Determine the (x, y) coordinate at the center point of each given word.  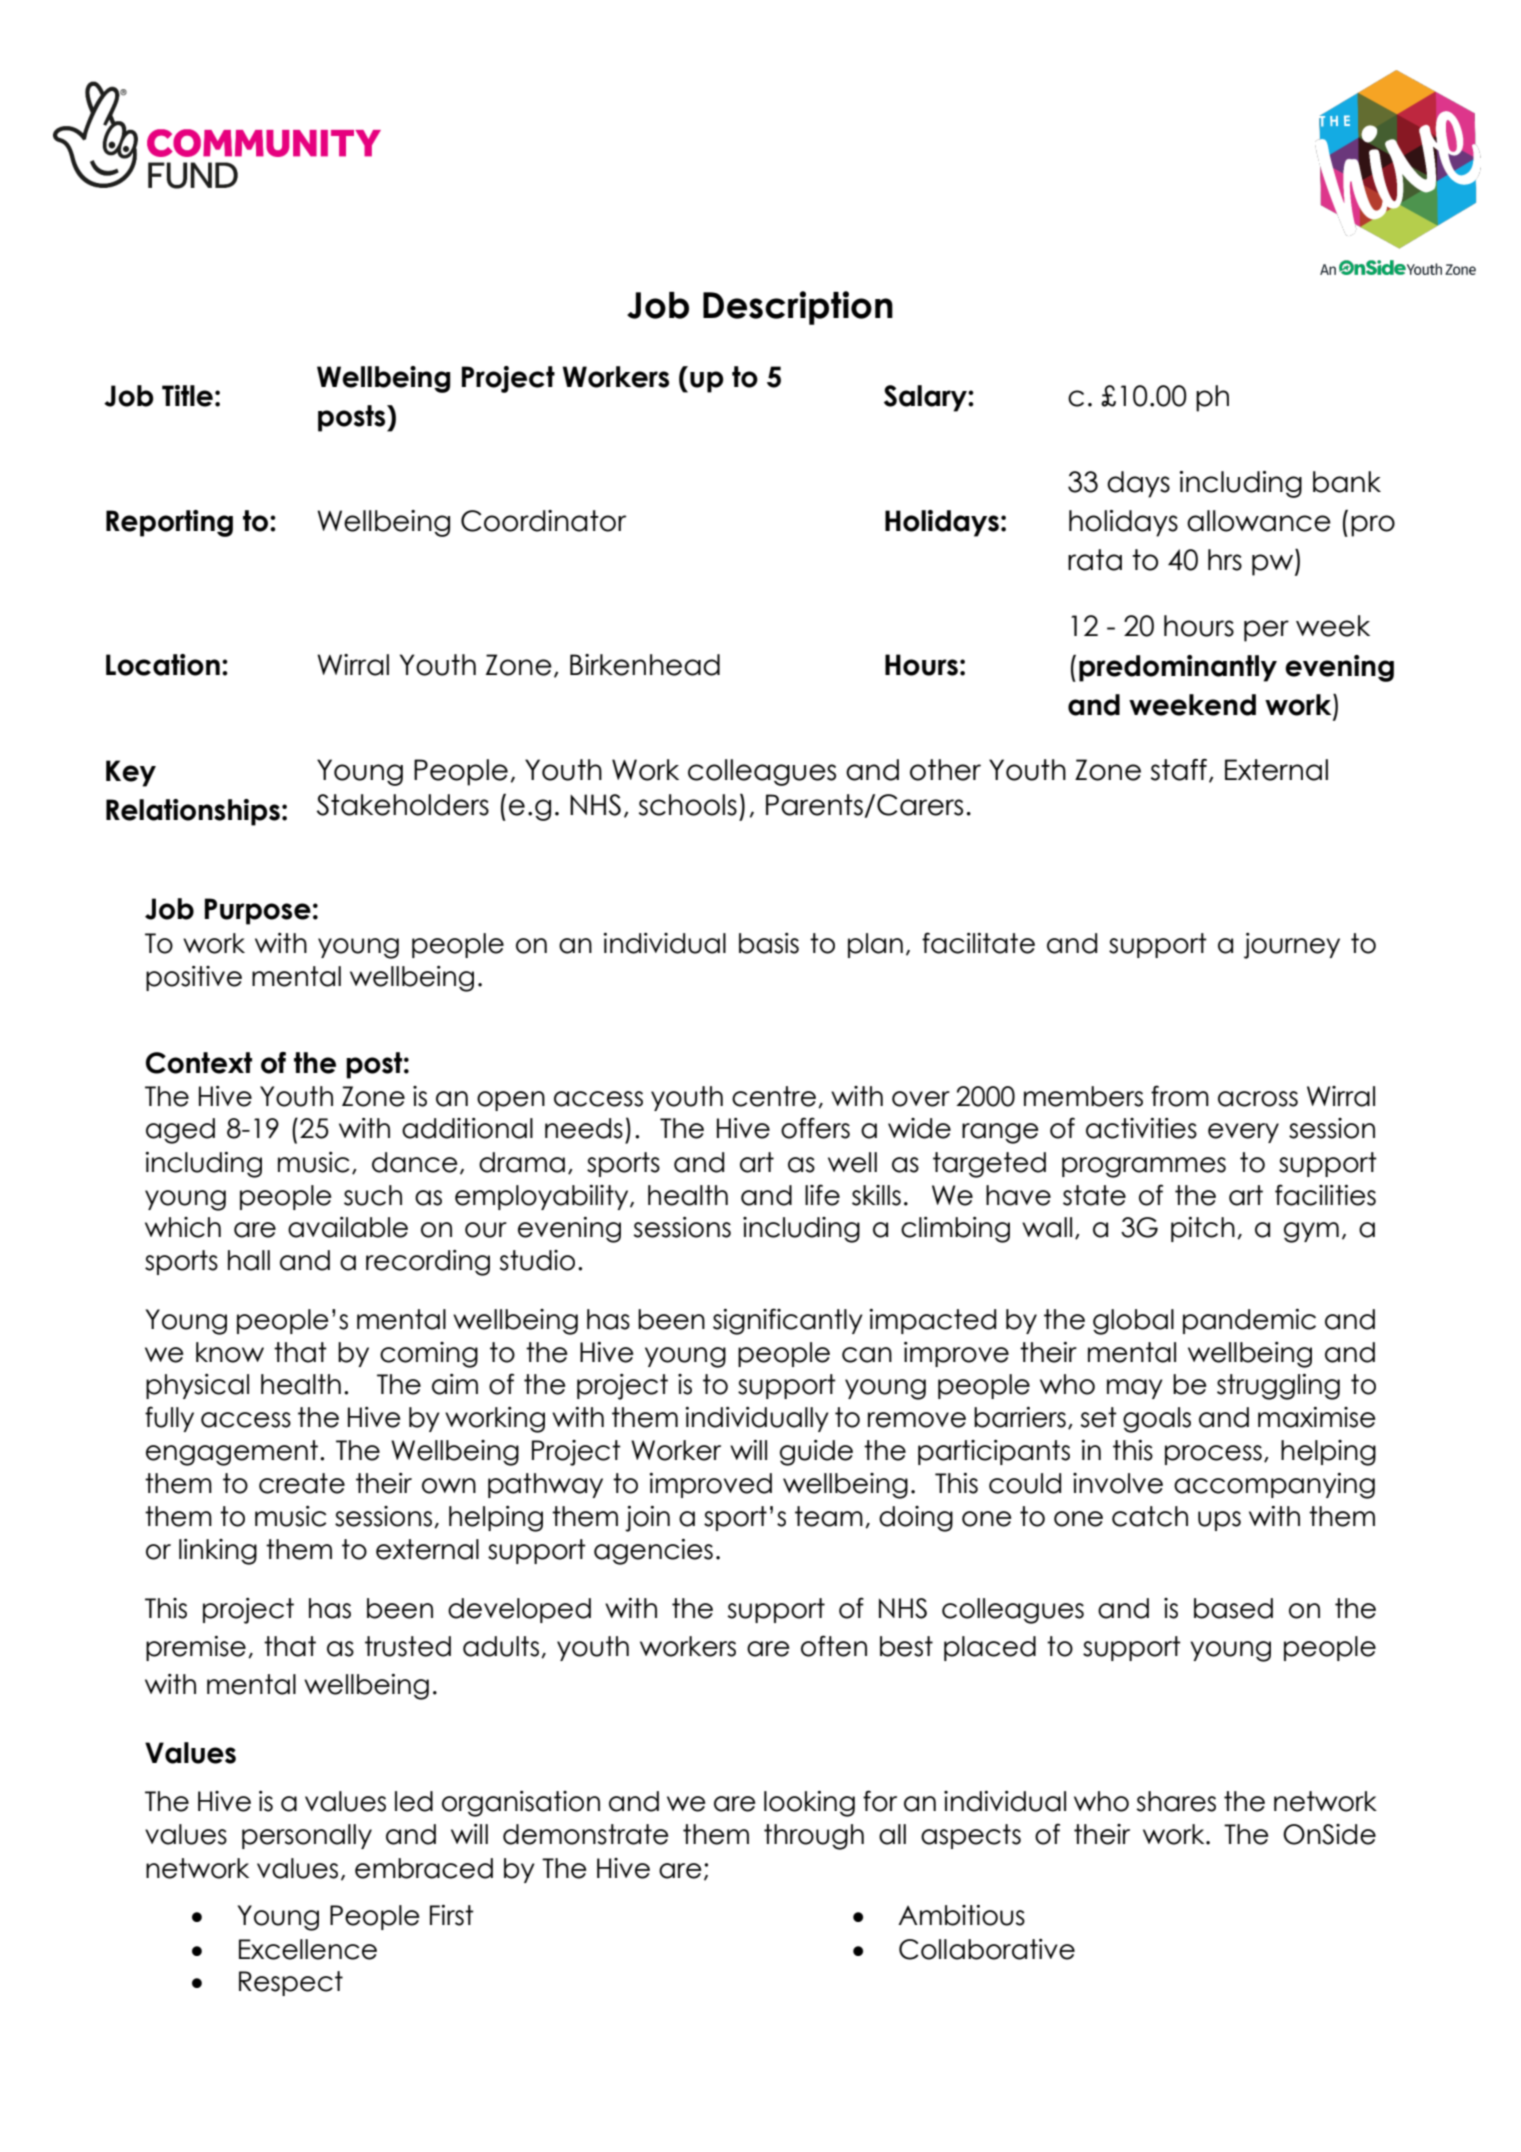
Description (798, 308)
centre (774, 1096)
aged (180, 1131)
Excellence (308, 1949)
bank (1347, 482)
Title (187, 396)
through (814, 1837)
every (1243, 1133)
